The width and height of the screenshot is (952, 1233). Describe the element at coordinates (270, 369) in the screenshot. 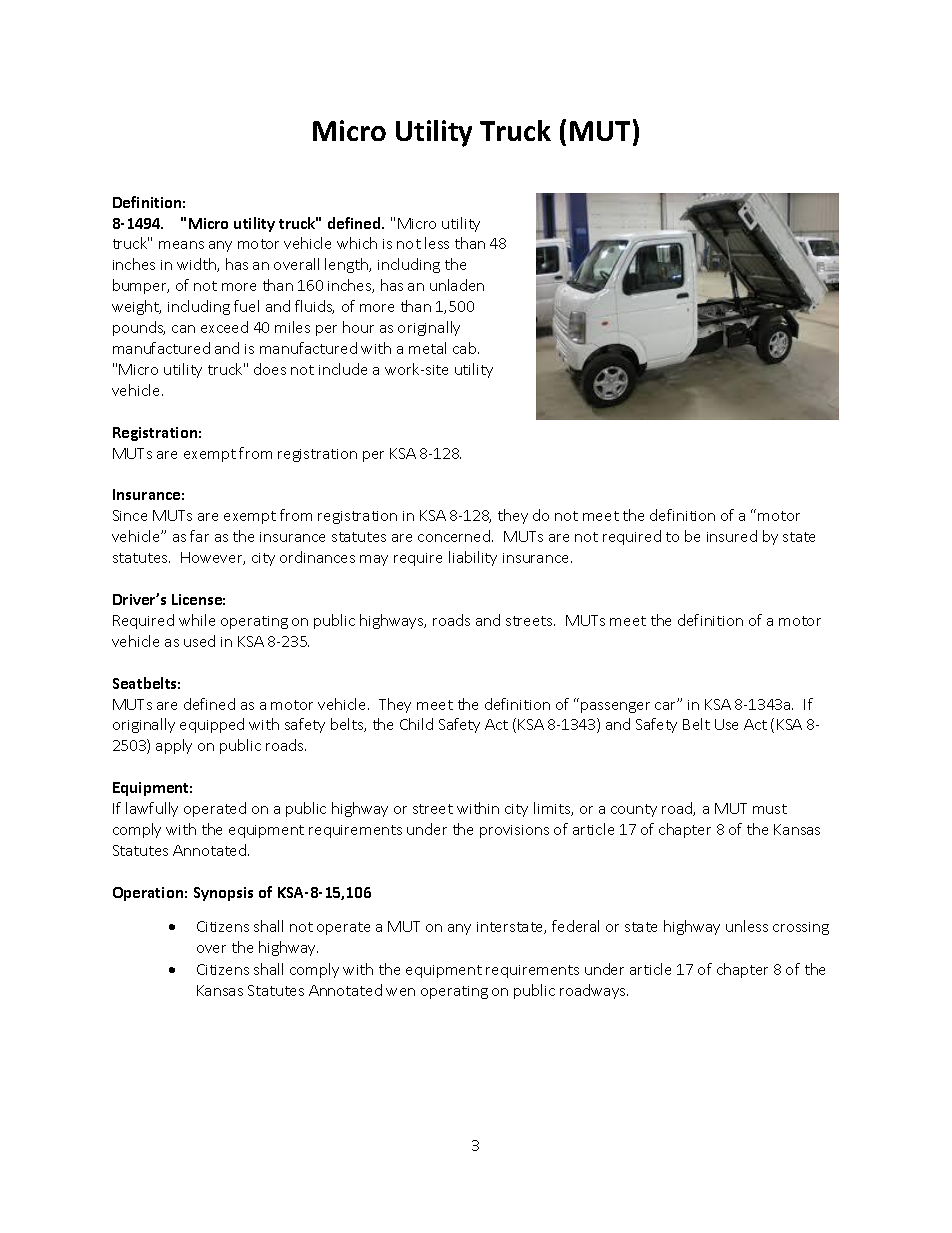

I see `does` at that location.
